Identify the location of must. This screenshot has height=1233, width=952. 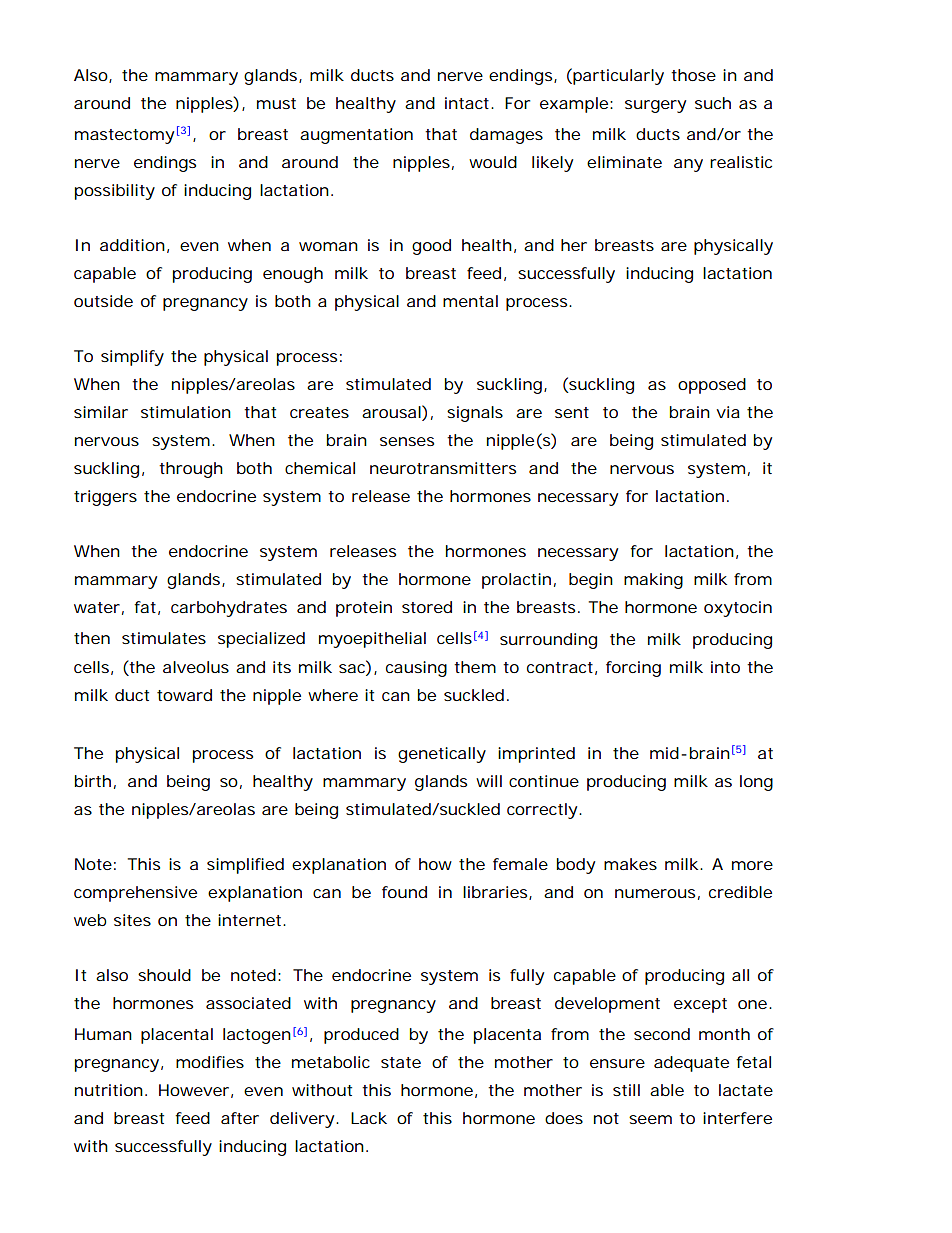
(276, 103).
